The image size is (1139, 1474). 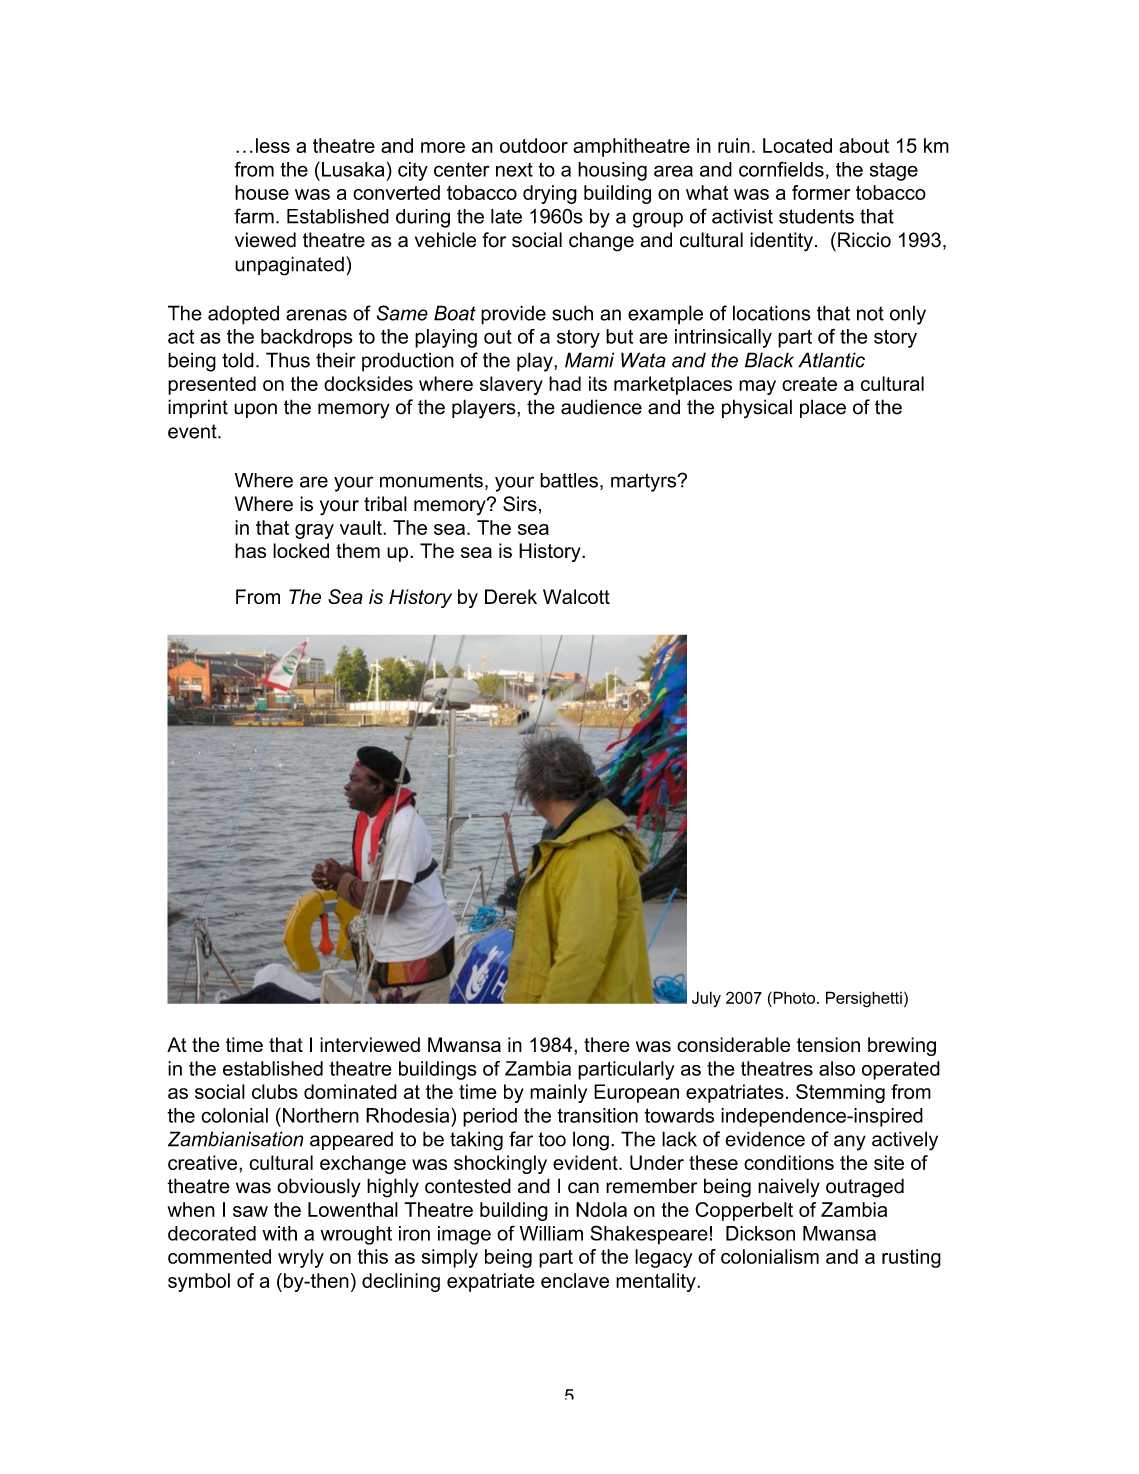 What do you see at coordinates (760, 1233) in the image?
I see `Dickson` at bounding box center [760, 1233].
